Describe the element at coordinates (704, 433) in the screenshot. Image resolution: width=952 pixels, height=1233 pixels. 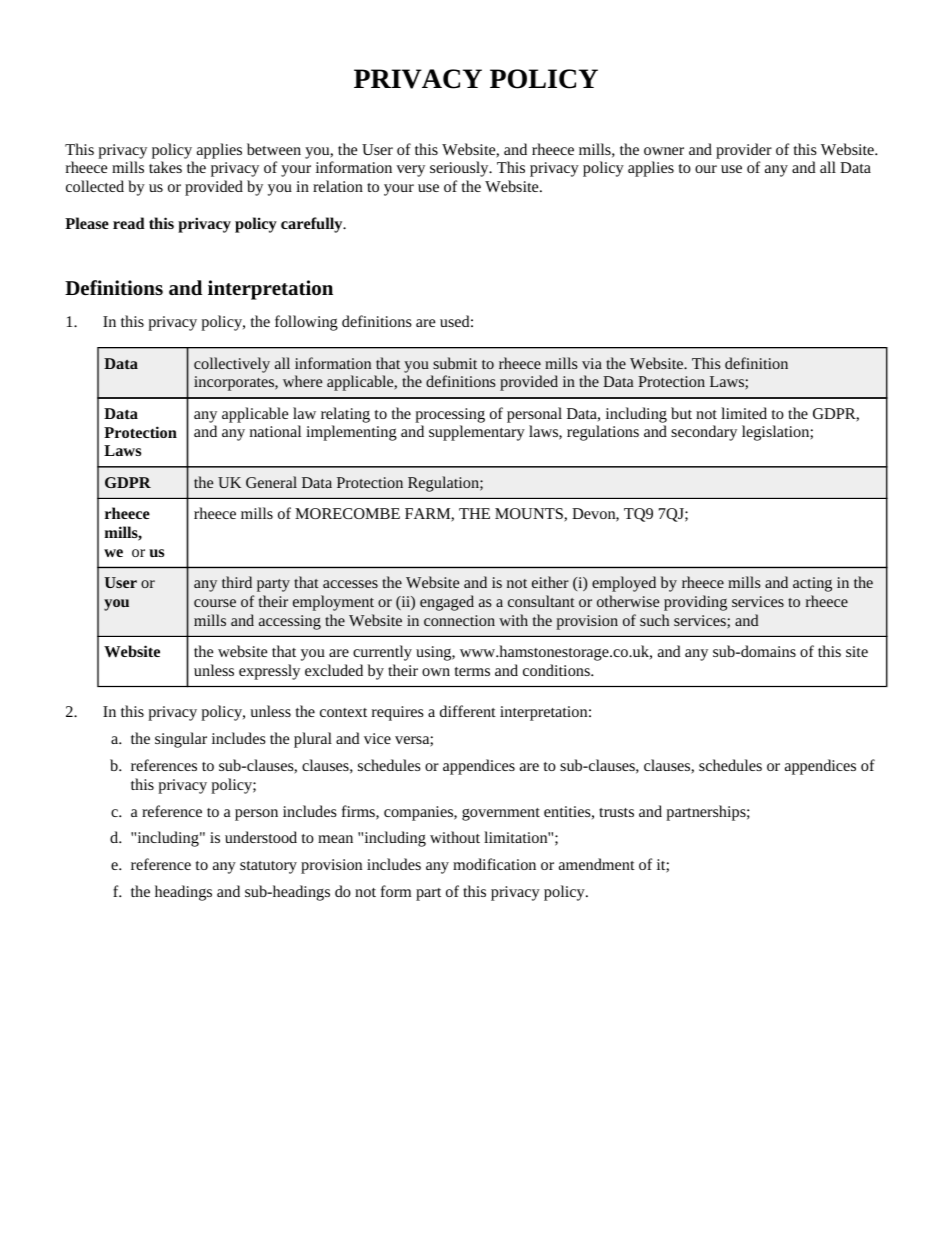
I see `secondary` at that location.
